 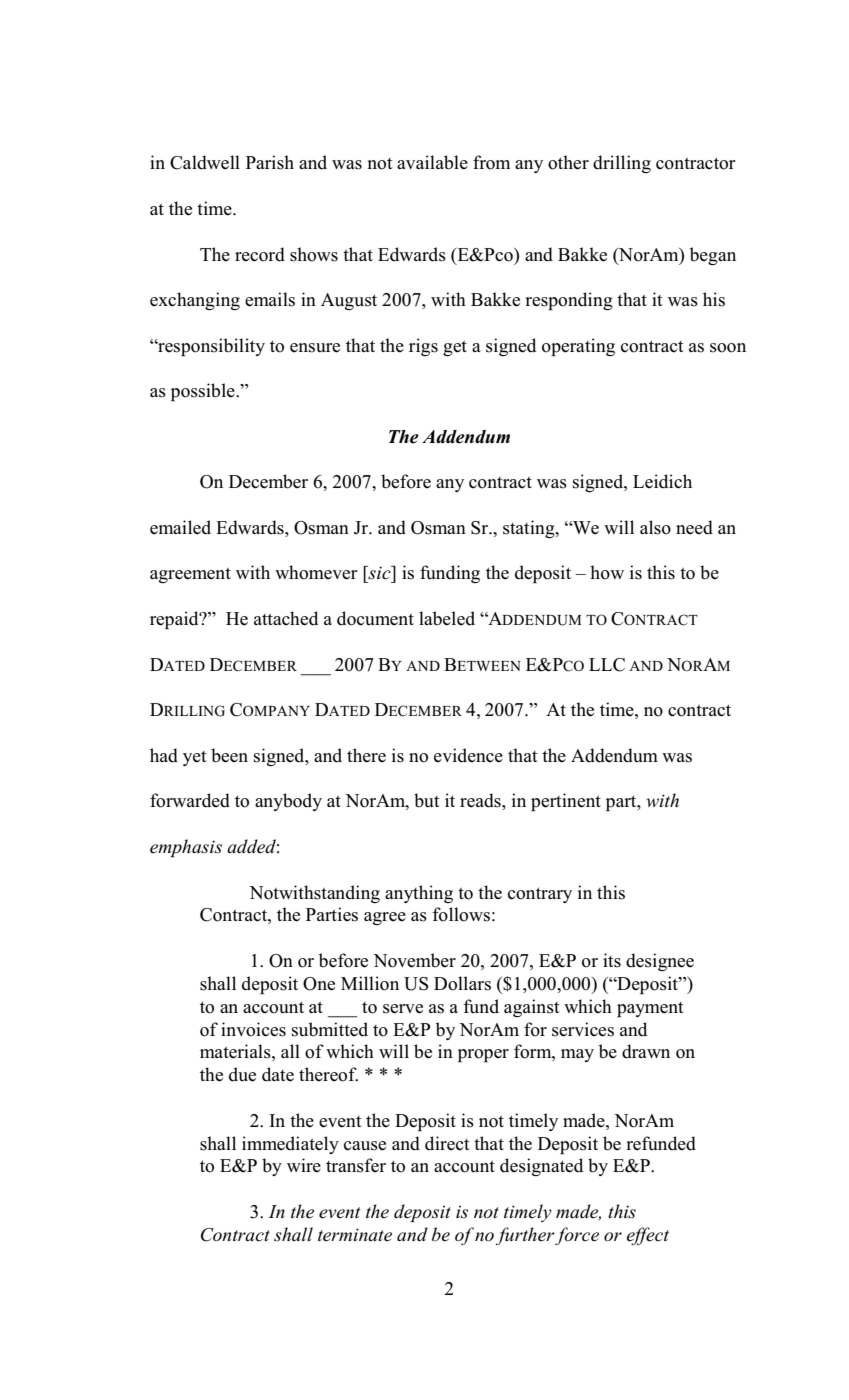 What do you see at coordinates (468, 755) in the screenshot?
I see `evidence` at bounding box center [468, 755].
